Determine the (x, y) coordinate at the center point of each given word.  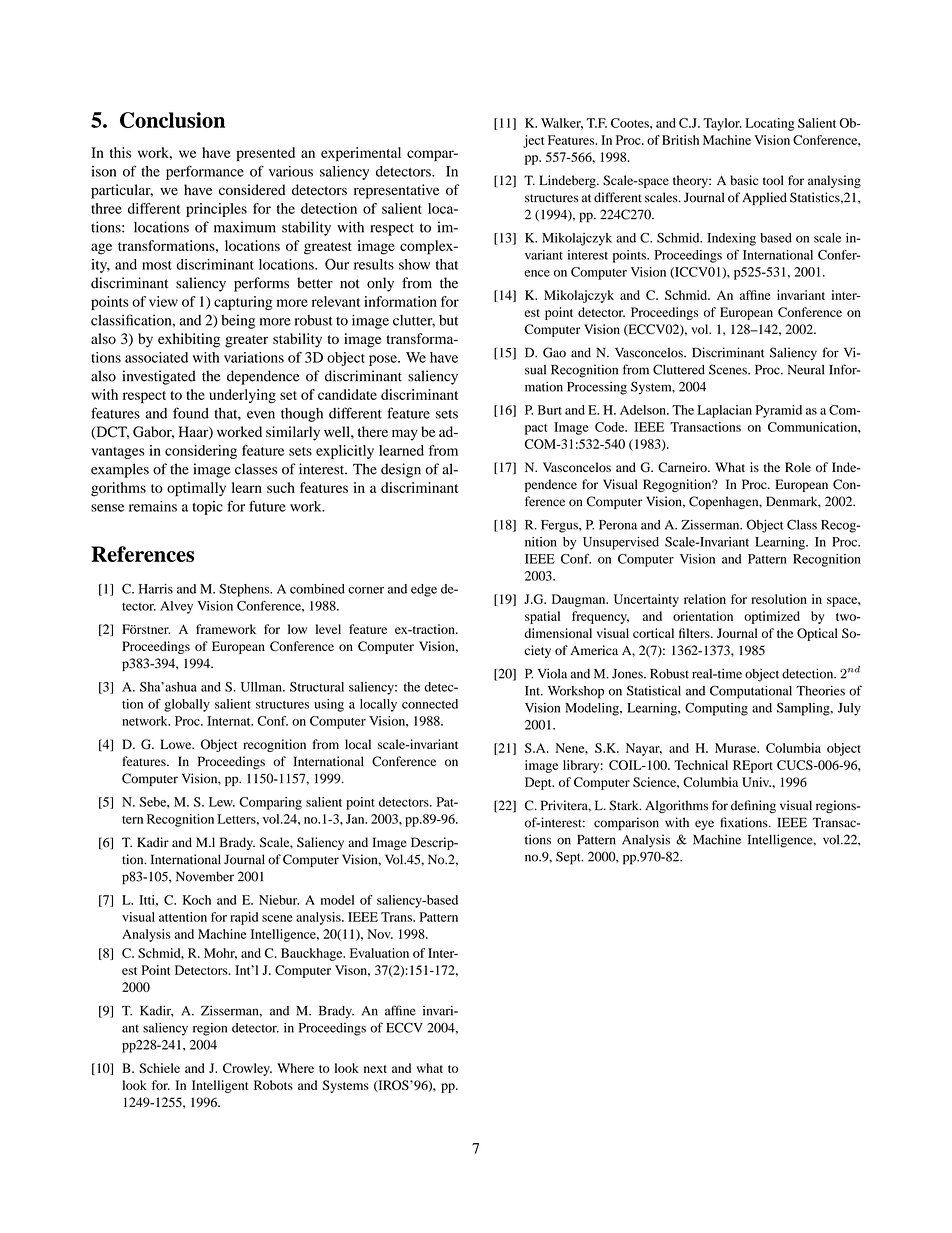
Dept (539, 783)
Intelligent (220, 1086)
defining (753, 806)
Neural (806, 370)
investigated (159, 377)
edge (424, 590)
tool (773, 180)
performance (205, 172)
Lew (222, 802)
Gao (554, 352)
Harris (156, 589)
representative (396, 191)
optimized (772, 617)
